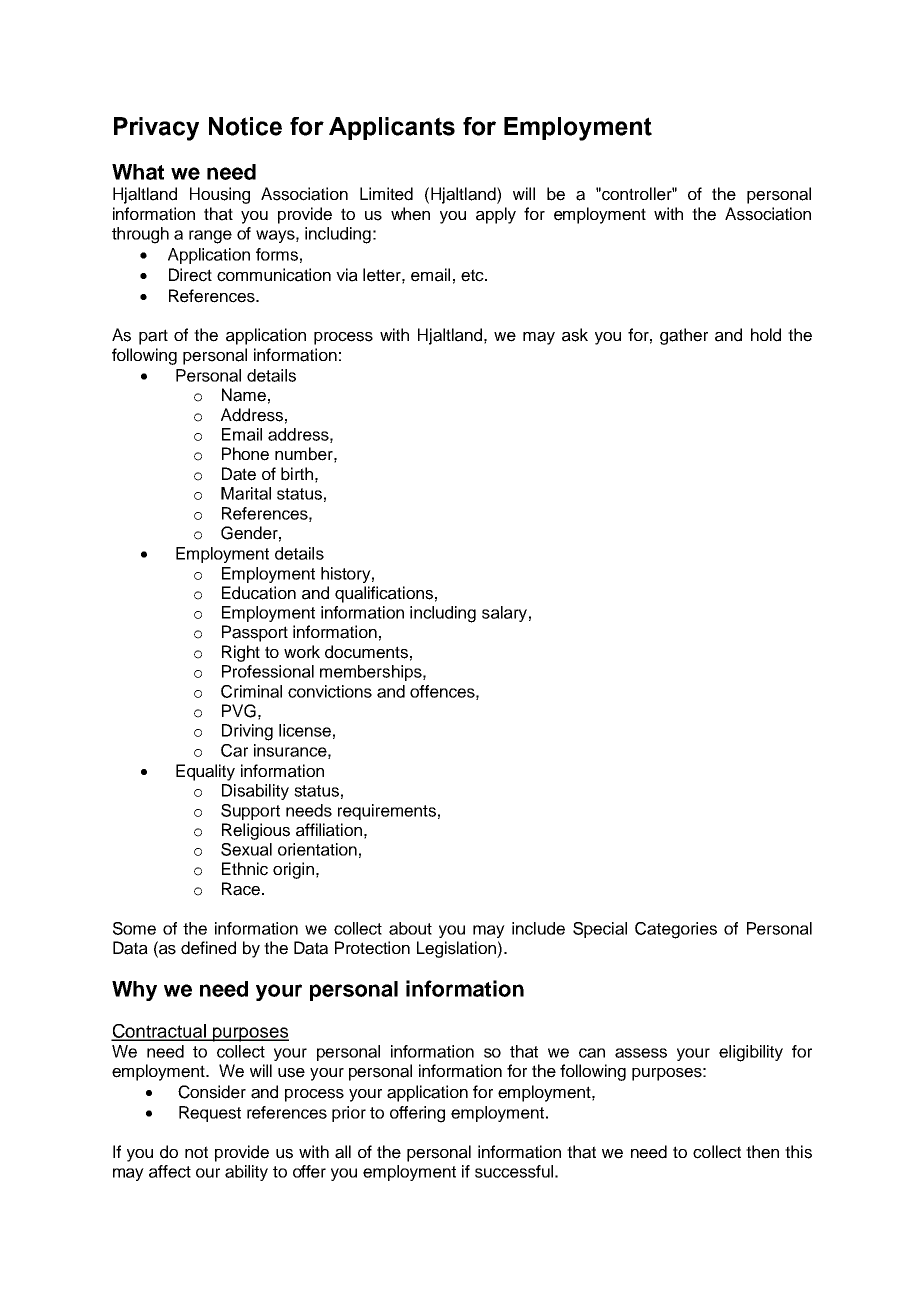 Image resolution: width=924 pixels, height=1308 pixels. I want to click on apply, so click(496, 215).
